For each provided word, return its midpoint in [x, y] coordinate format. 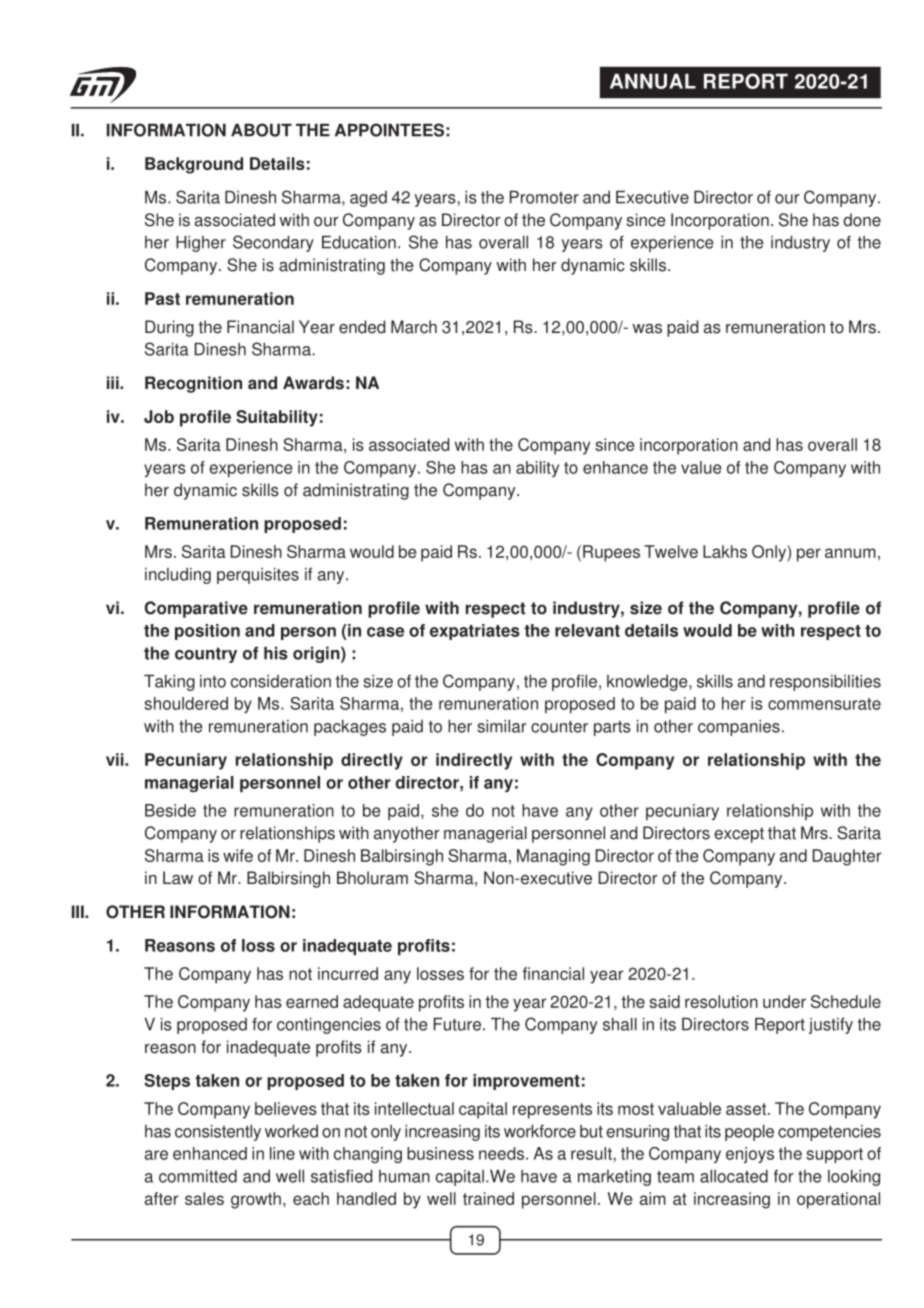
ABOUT [261, 130]
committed [198, 1176]
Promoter [544, 197]
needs [501, 1153]
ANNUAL [653, 81]
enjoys [750, 1155]
